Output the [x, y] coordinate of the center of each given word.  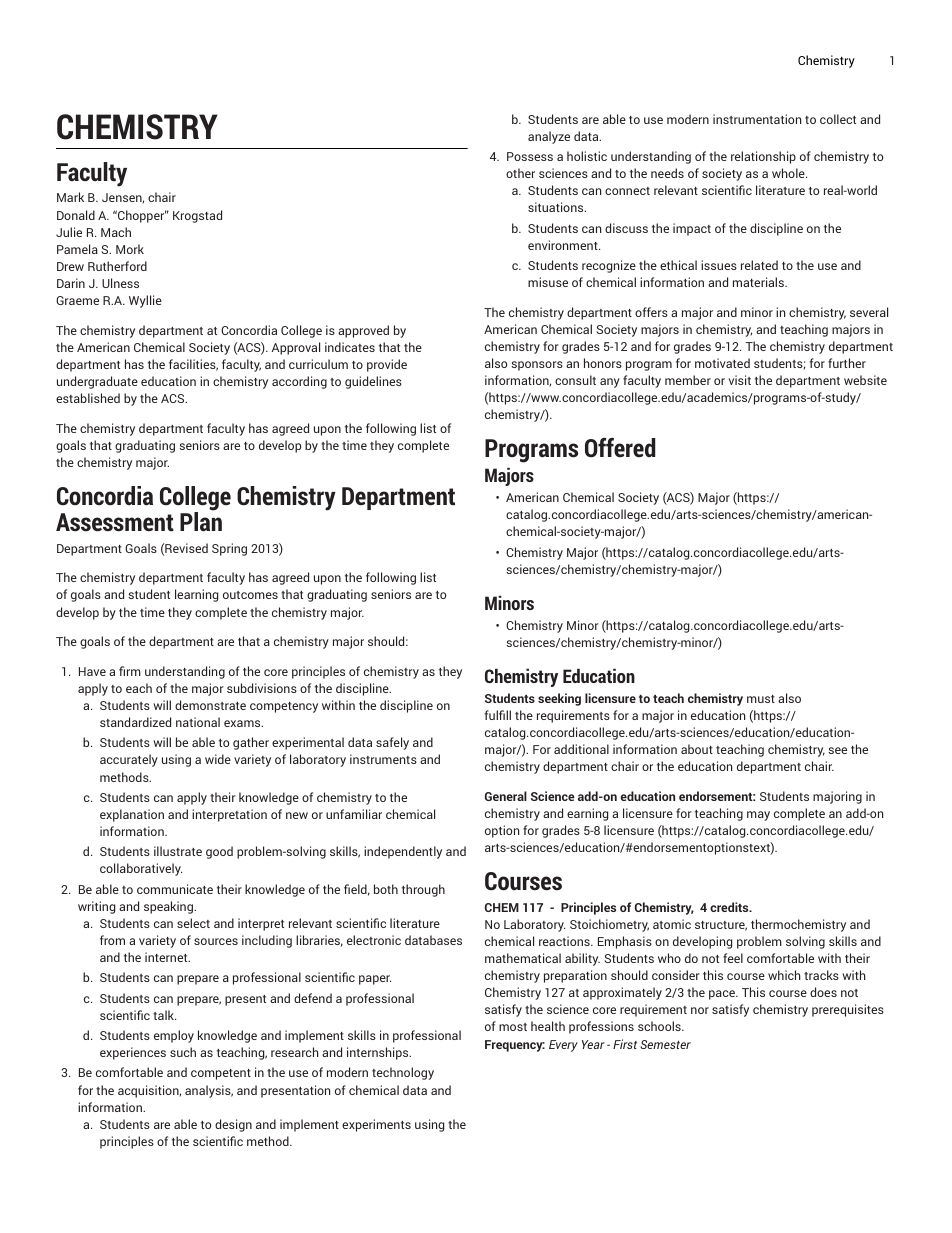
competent [221, 1074]
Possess [530, 156]
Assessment [115, 522]
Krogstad [197, 216]
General [506, 796]
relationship [763, 157]
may [758, 816]
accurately [129, 760]
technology [403, 1073]
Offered [620, 447]
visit [740, 380]
